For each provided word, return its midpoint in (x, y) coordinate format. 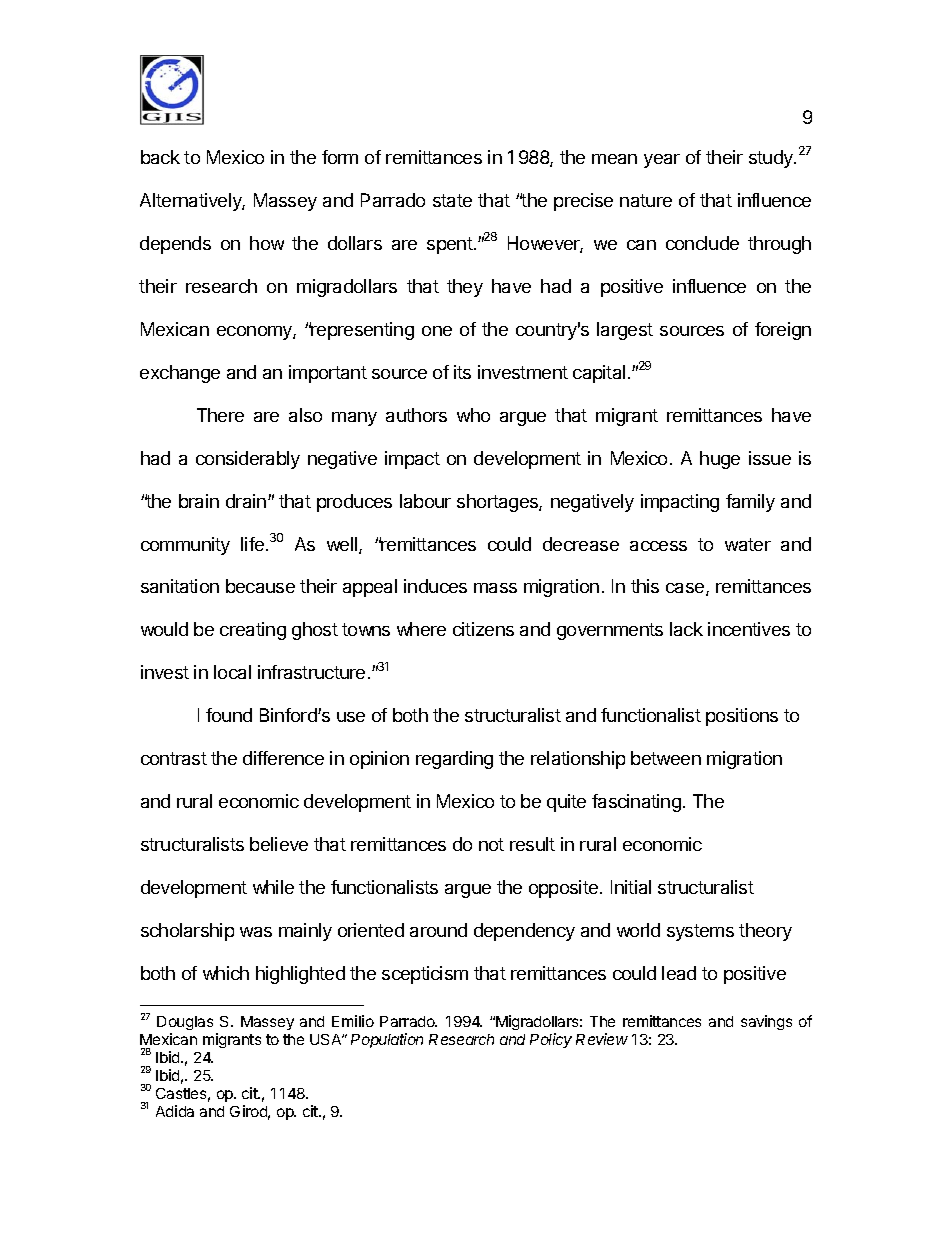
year (662, 161)
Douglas (185, 1025)
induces (435, 586)
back (160, 157)
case (686, 589)
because (260, 586)
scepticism (425, 975)
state (452, 200)
